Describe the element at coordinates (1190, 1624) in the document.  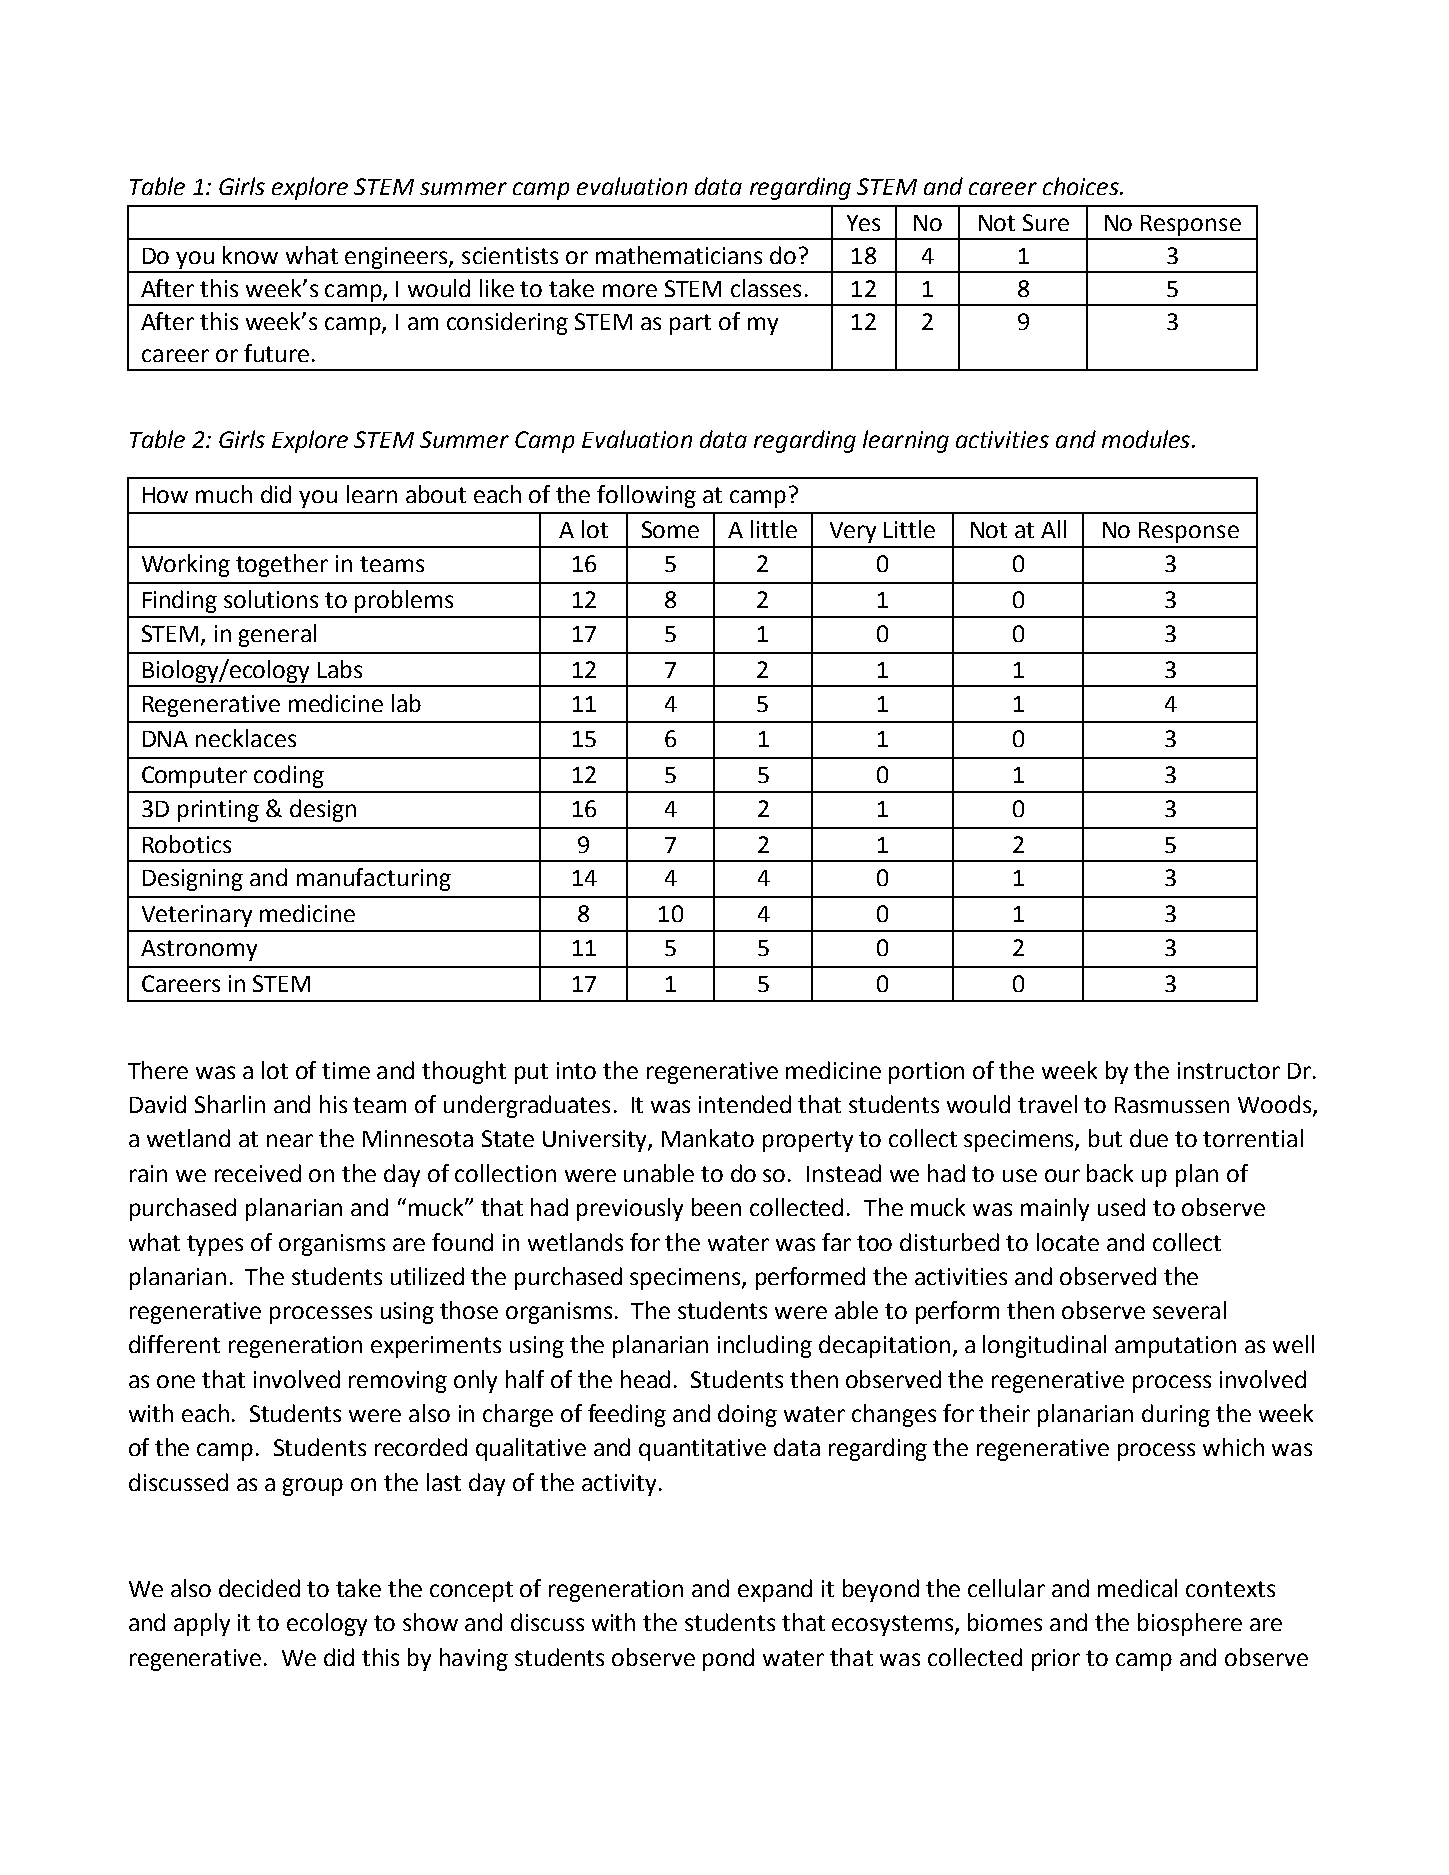
I see `biosphere` at that location.
